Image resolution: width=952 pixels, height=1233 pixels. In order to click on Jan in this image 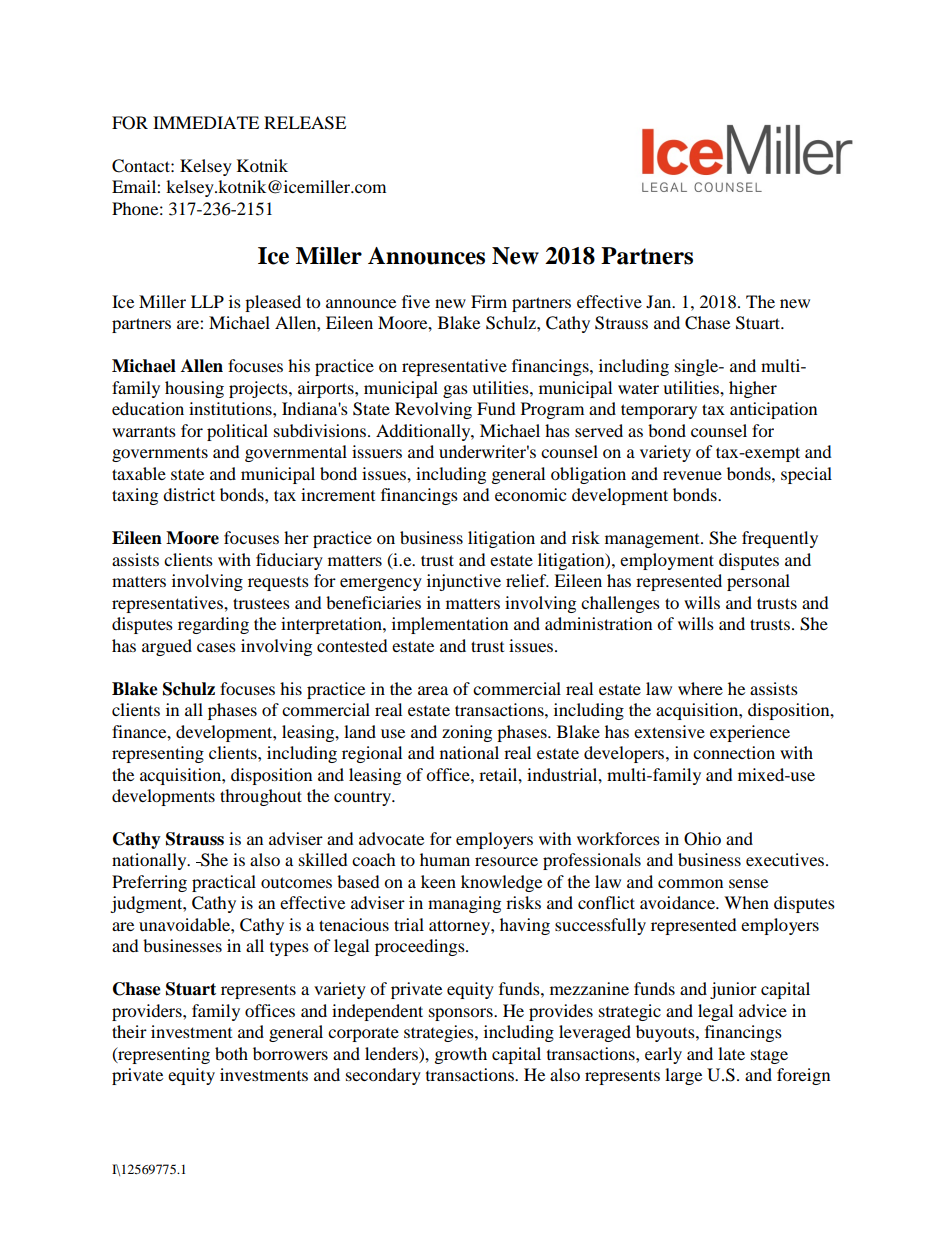, I will do `click(660, 301)`.
